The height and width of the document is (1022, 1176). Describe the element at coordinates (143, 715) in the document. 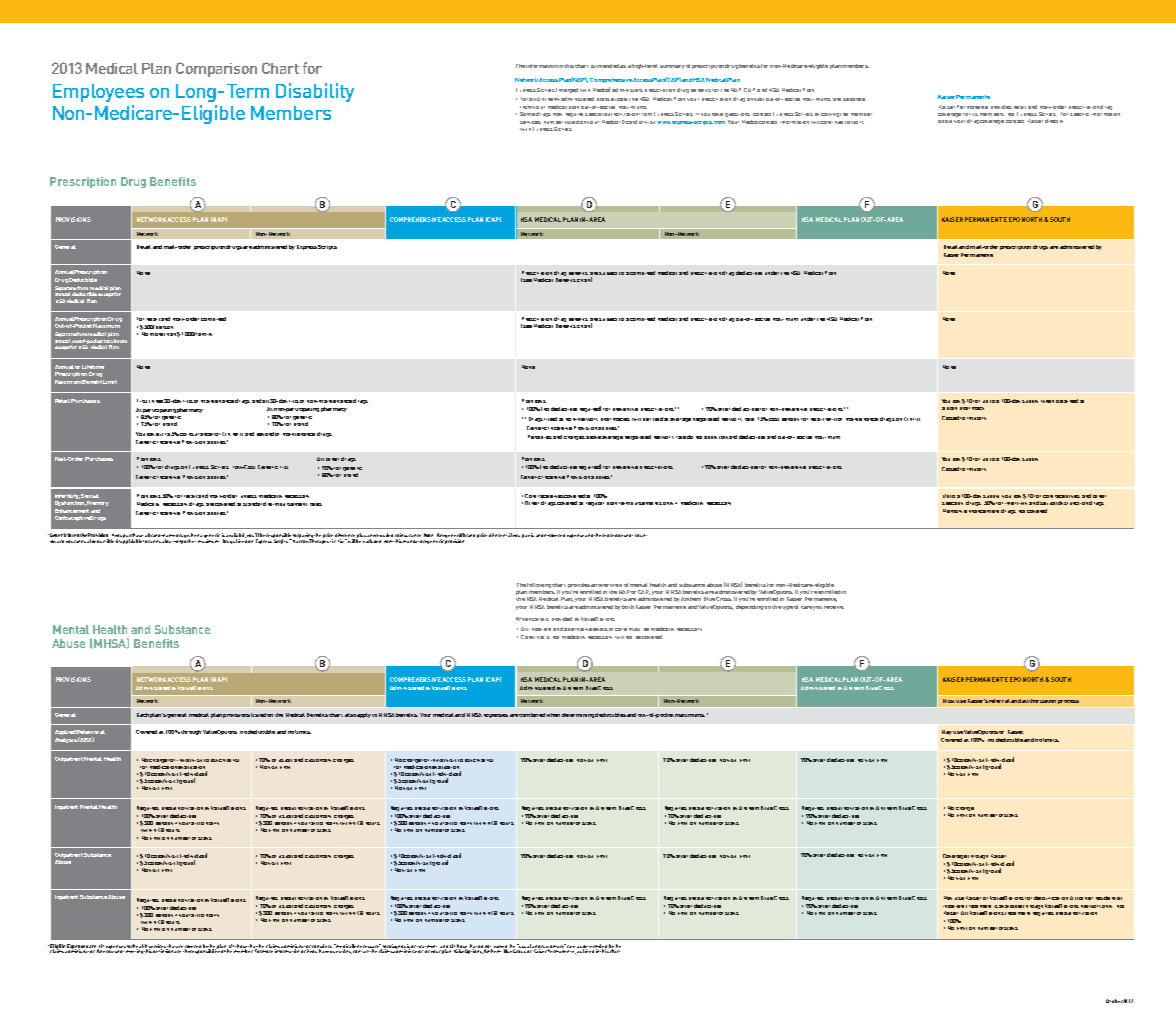

I see `Each` at that location.
